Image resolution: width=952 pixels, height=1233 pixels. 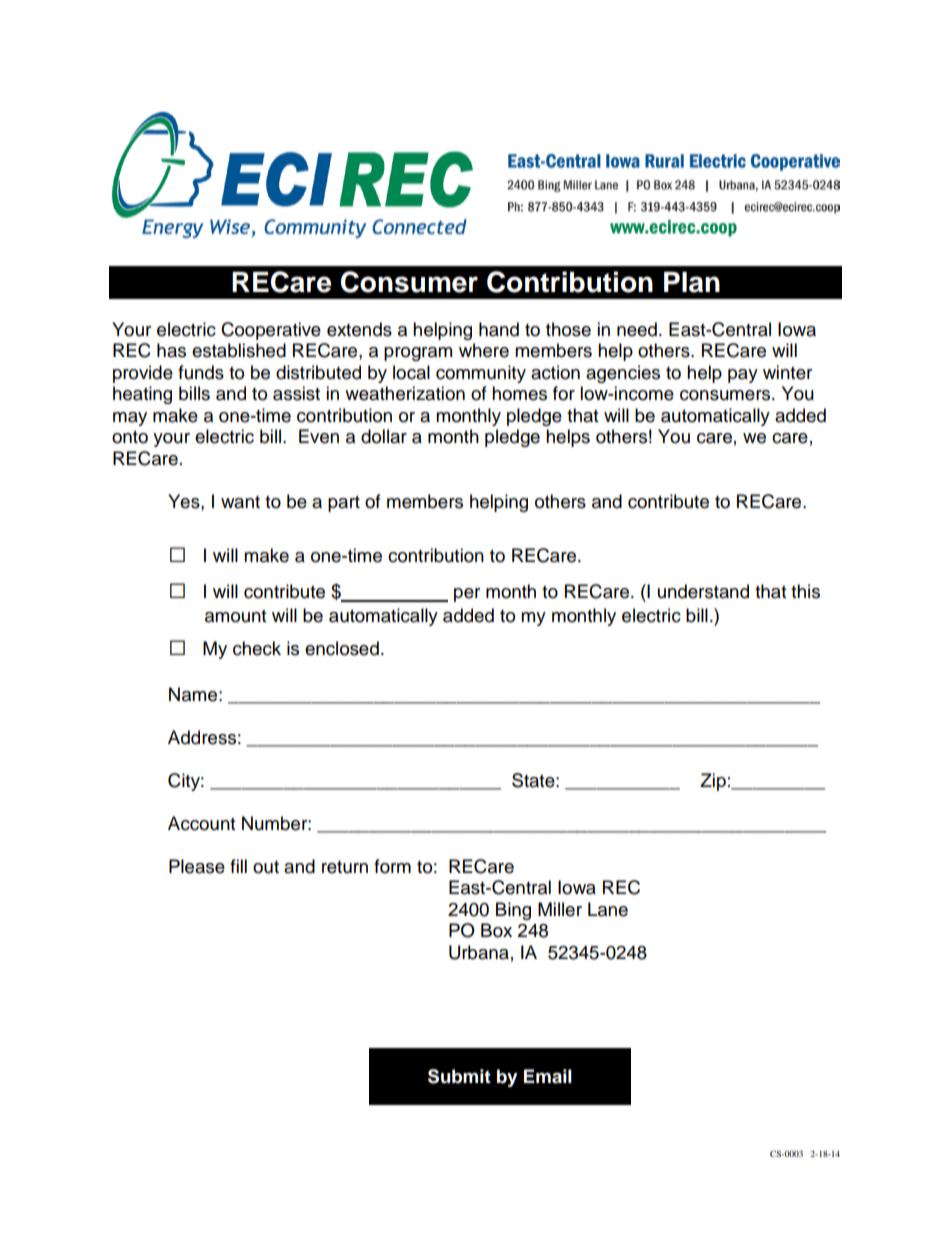 What do you see at coordinates (692, 282) in the page?
I see `Plan` at bounding box center [692, 282].
